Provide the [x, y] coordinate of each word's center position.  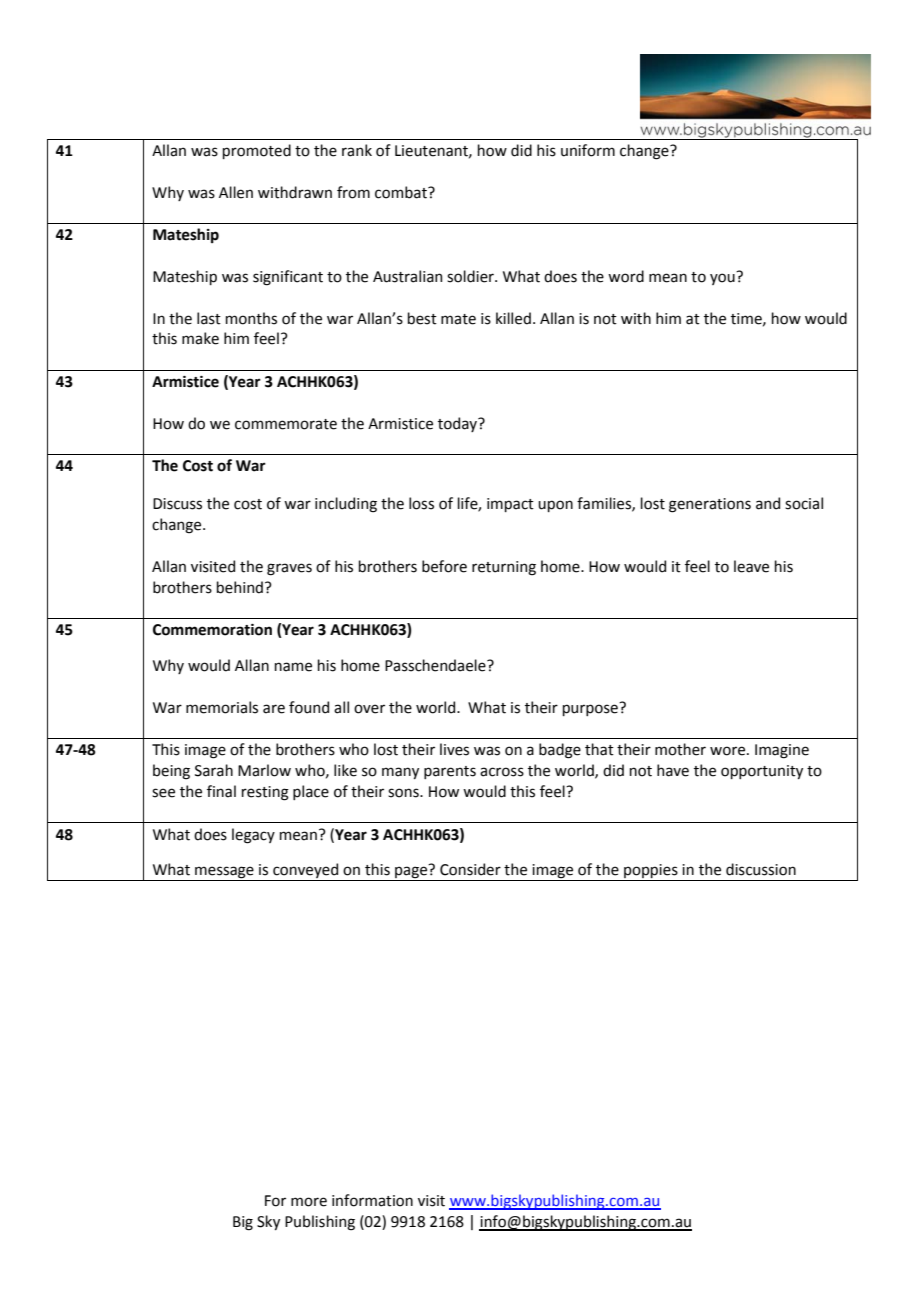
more [309, 1202]
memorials [222, 707]
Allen [236, 192]
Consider [470, 869]
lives [454, 749]
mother [680, 749]
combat [402, 192]
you [723, 278]
